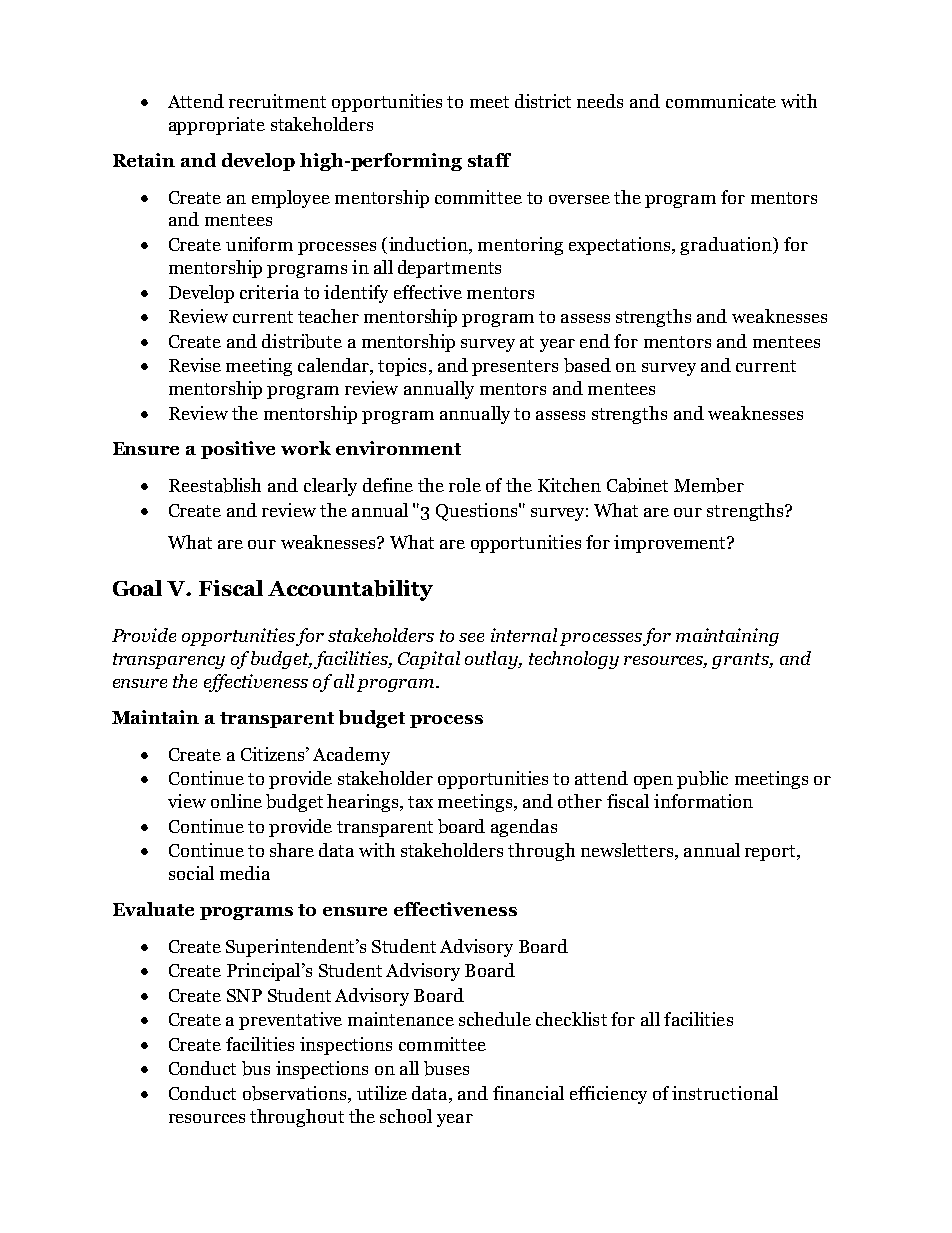  Describe the element at coordinates (429, 660) in the screenshot. I see `Capital` at that location.
